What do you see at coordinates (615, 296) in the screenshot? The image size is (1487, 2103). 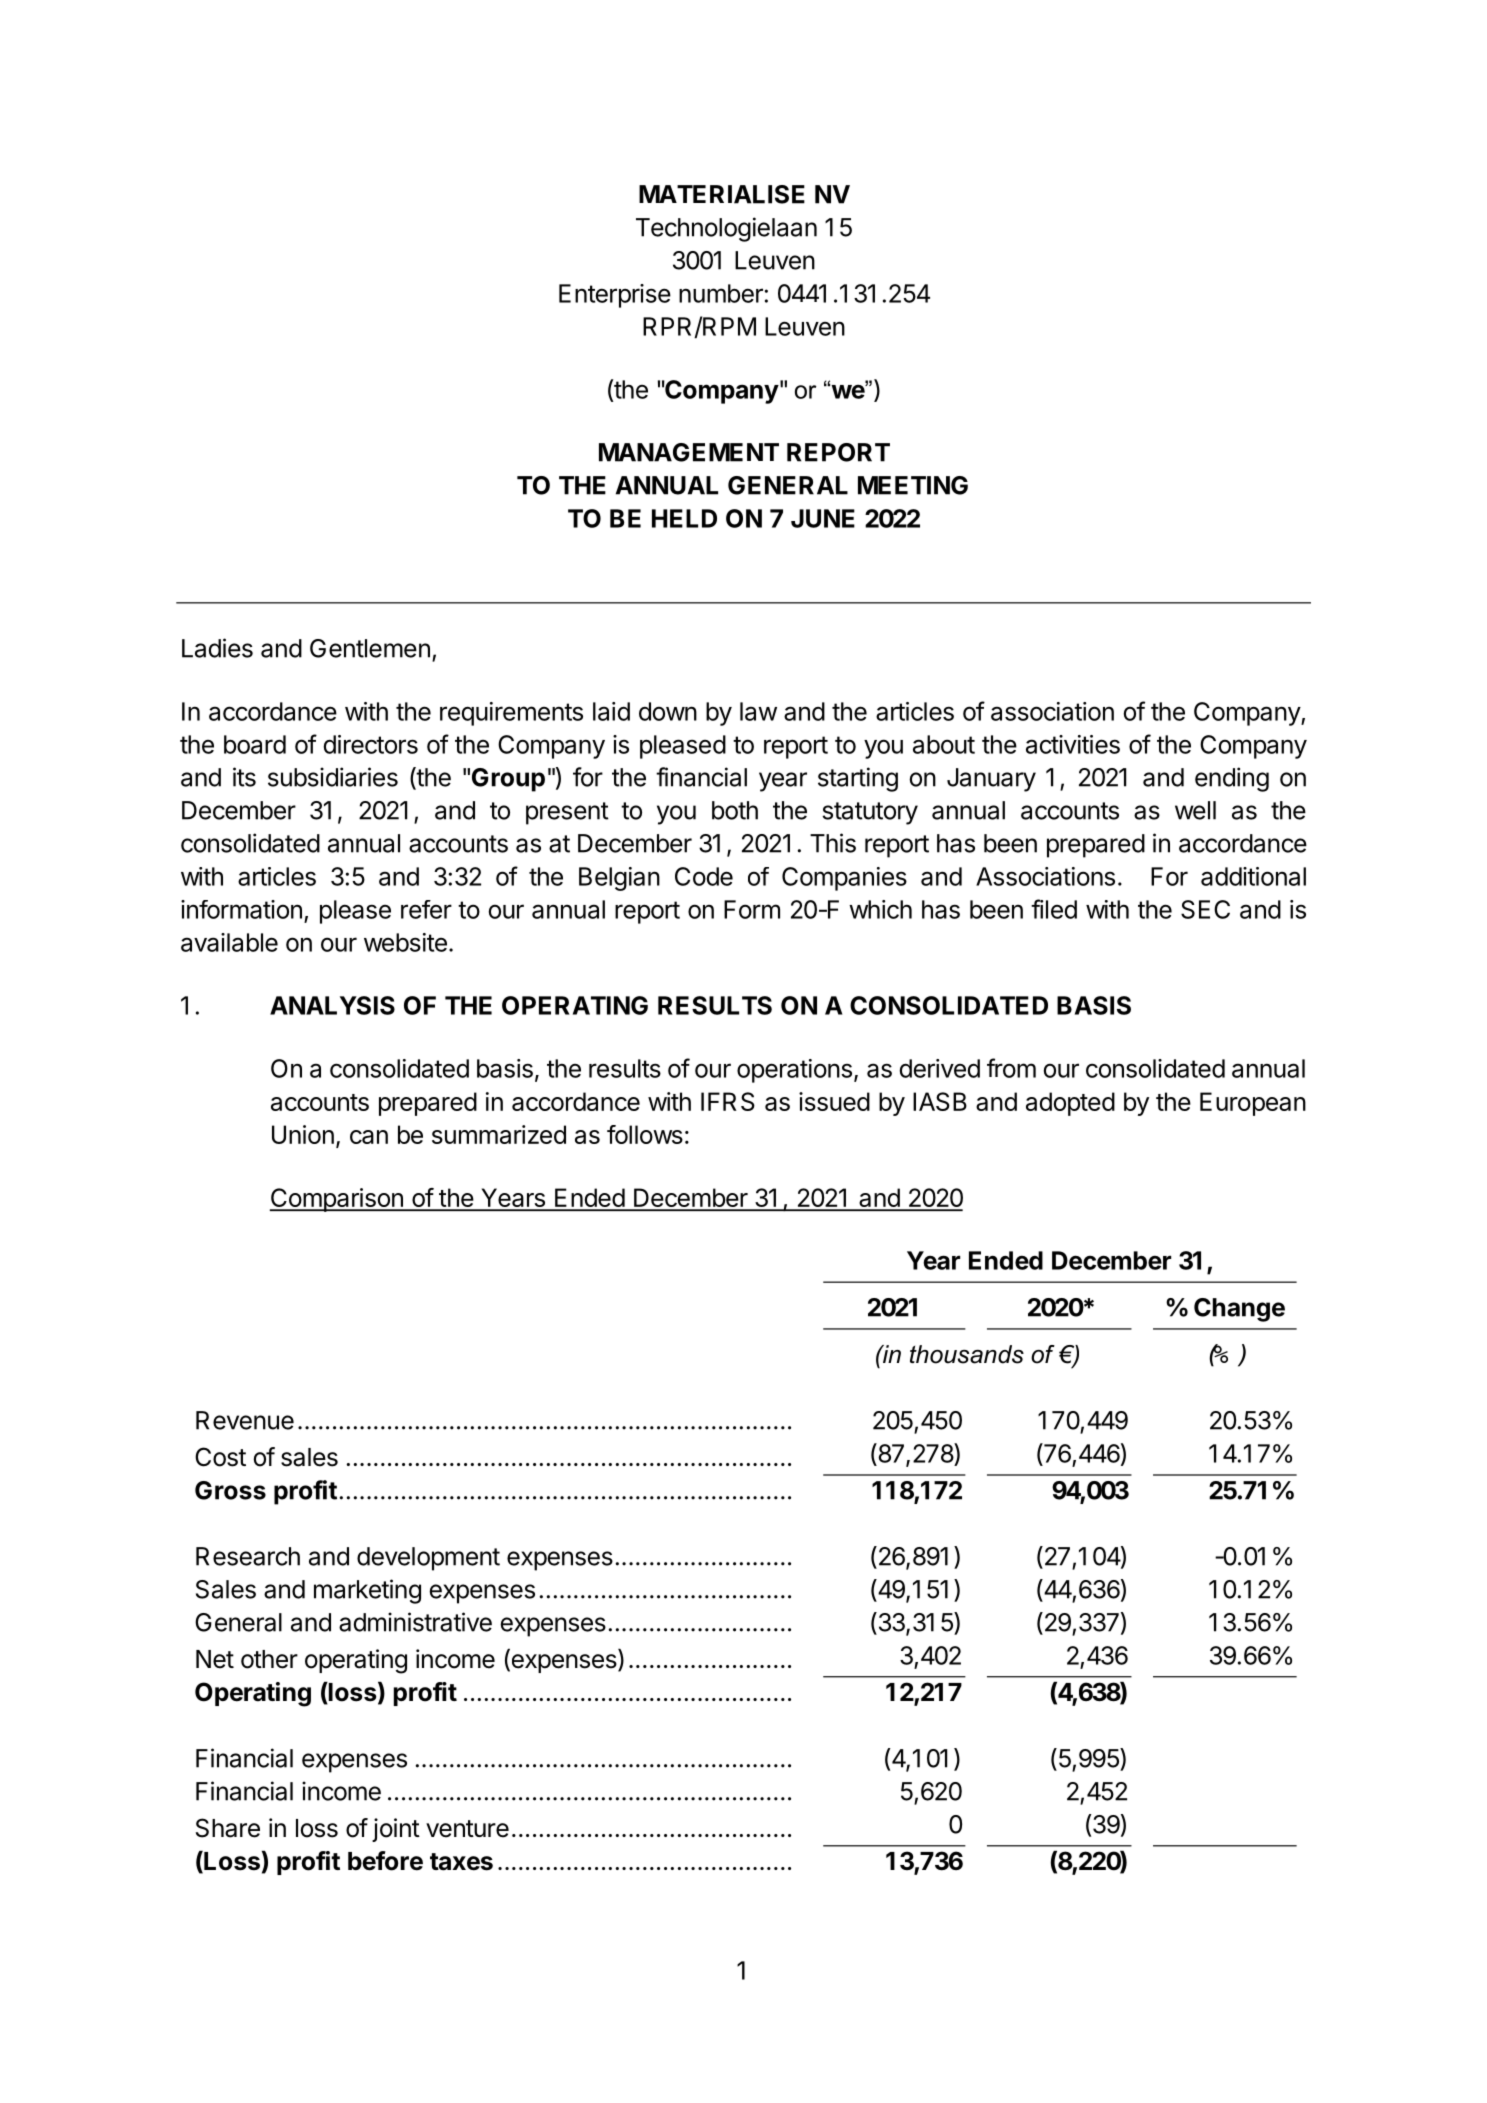 I see `Enterprise` at bounding box center [615, 296].
